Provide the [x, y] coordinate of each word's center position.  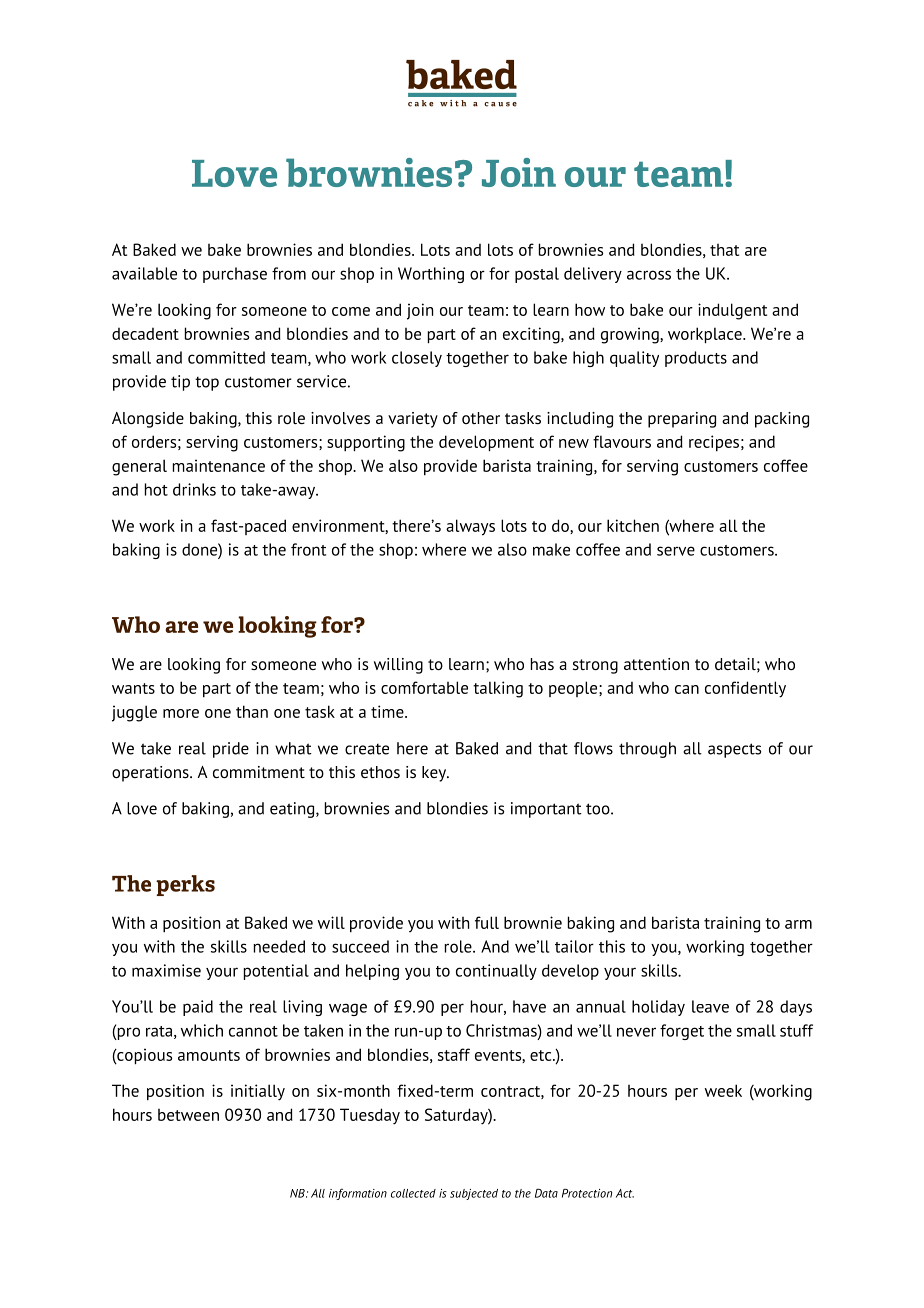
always [470, 527]
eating [293, 810]
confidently [745, 689]
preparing [682, 420]
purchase [235, 275]
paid [198, 1008]
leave [710, 1006]
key [435, 774]
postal [537, 275]
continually [496, 972]
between [188, 1115]
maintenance [219, 465]
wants [133, 688]
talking [498, 689]
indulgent [732, 311]
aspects [734, 750]
